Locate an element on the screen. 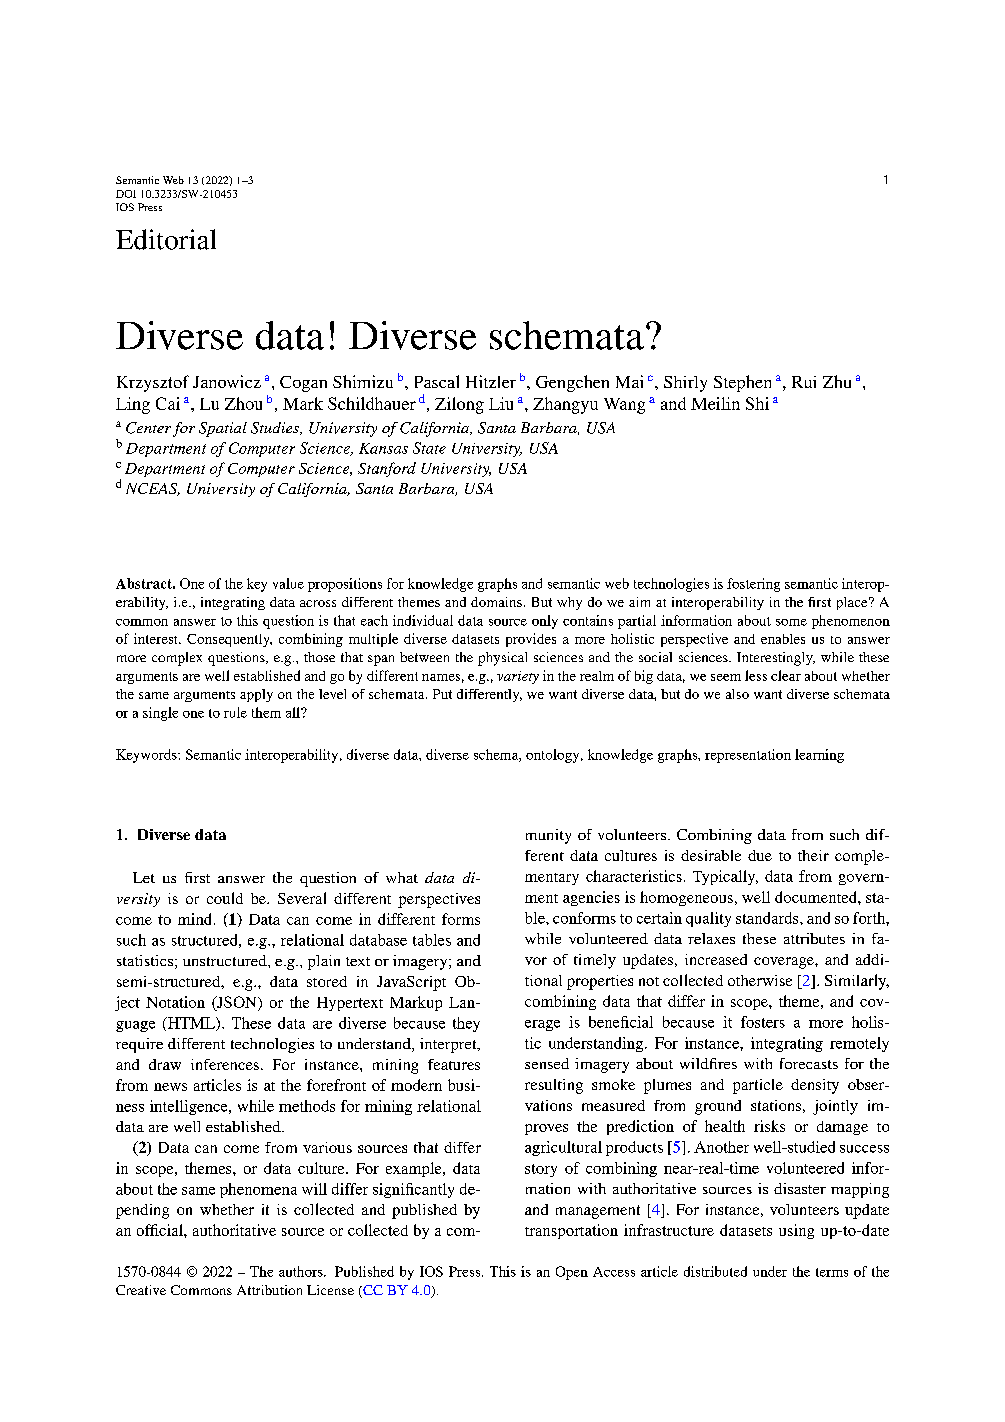 This screenshot has height=1422, width=1005. Editorial is located at coordinates (166, 239).
